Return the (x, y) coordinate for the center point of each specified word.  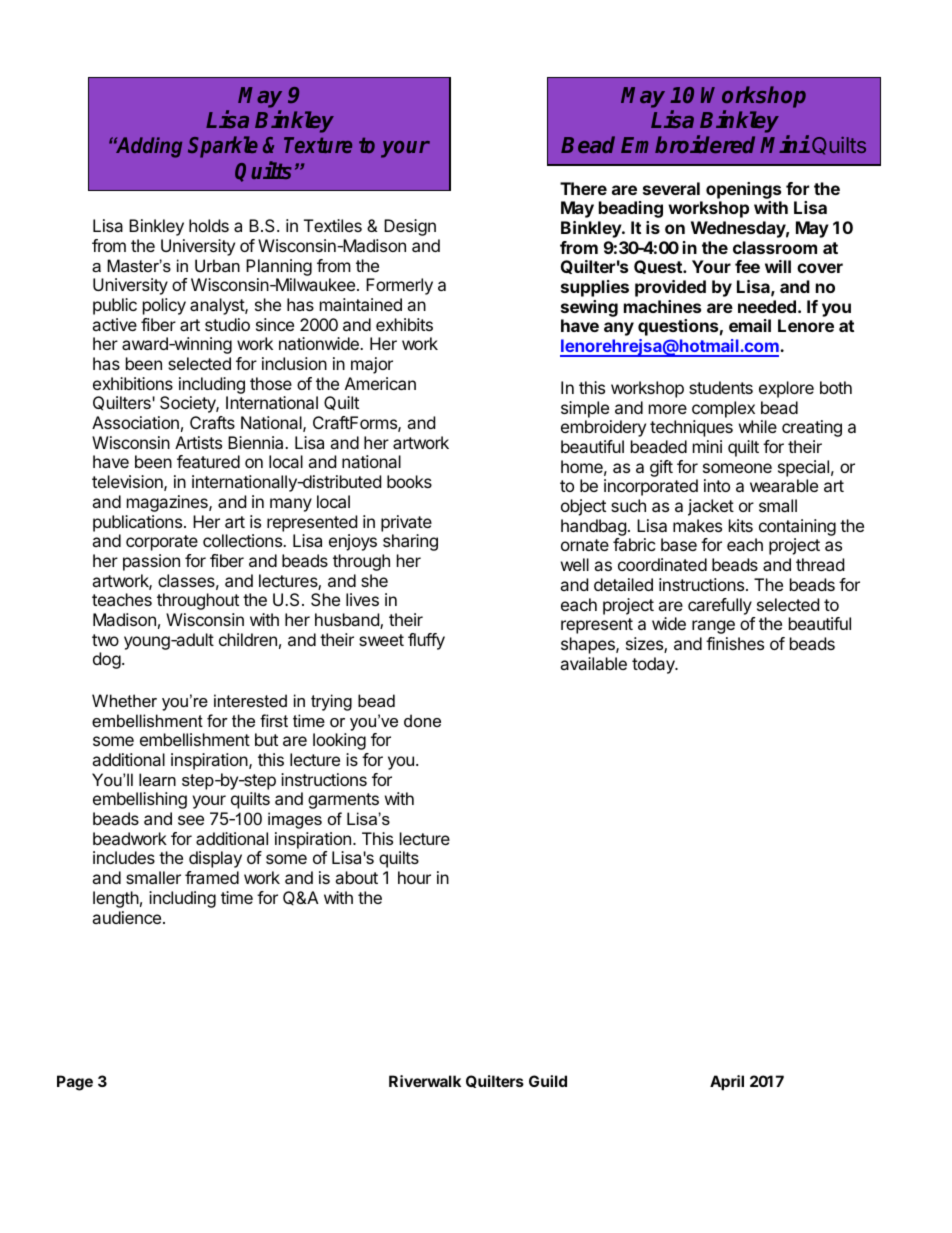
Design (410, 227)
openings (743, 190)
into (717, 485)
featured (208, 461)
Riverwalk (425, 1081)
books (409, 481)
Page (75, 1083)
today (654, 665)
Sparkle (223, 147)
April (727, 1082)
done (422, 720)
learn (157, 779)
